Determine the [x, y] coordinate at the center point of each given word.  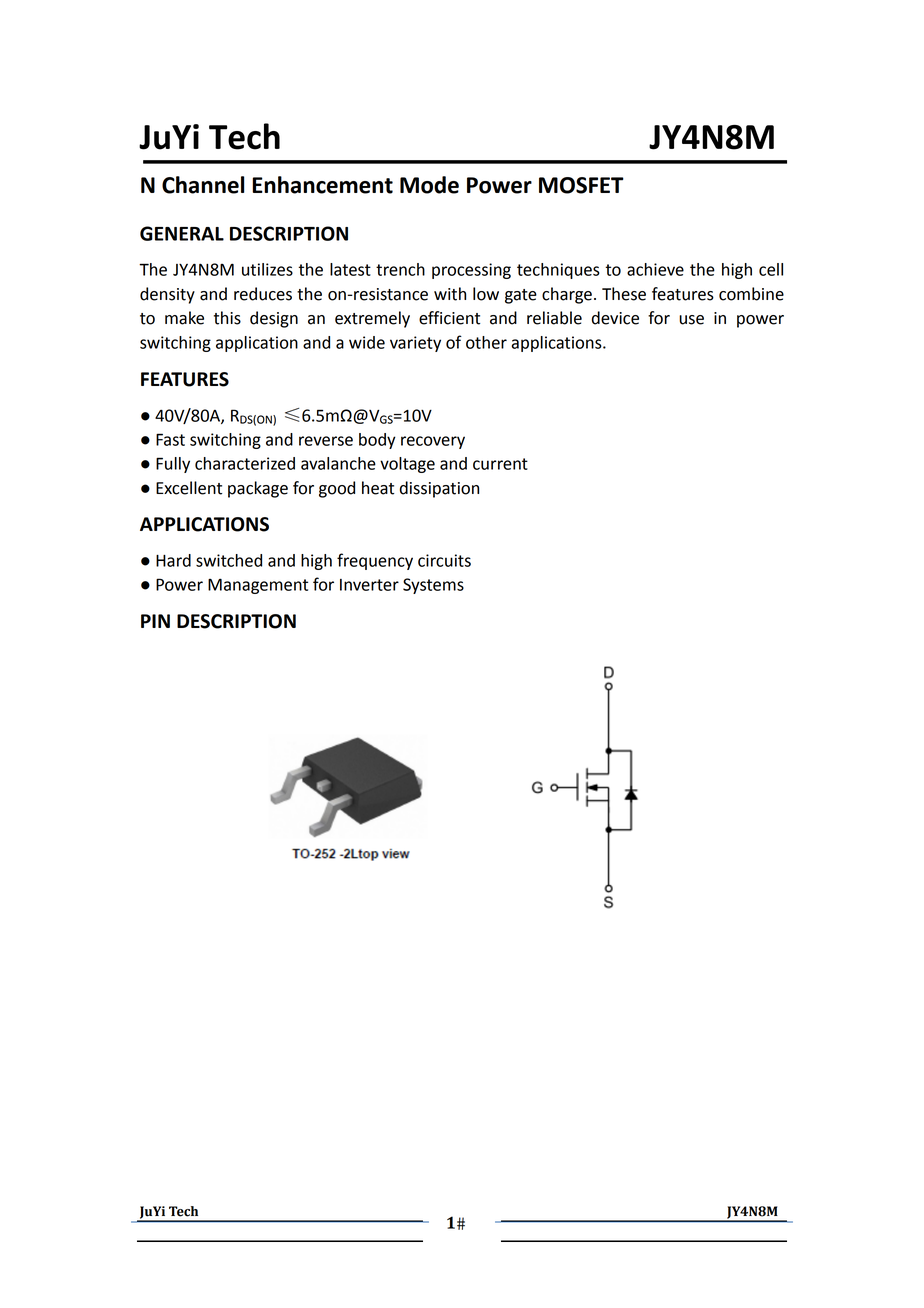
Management [258, 586]
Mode [429, 185]
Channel [203, 185]
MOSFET [581, 185]
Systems [433, 586]
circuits [444, 560]
